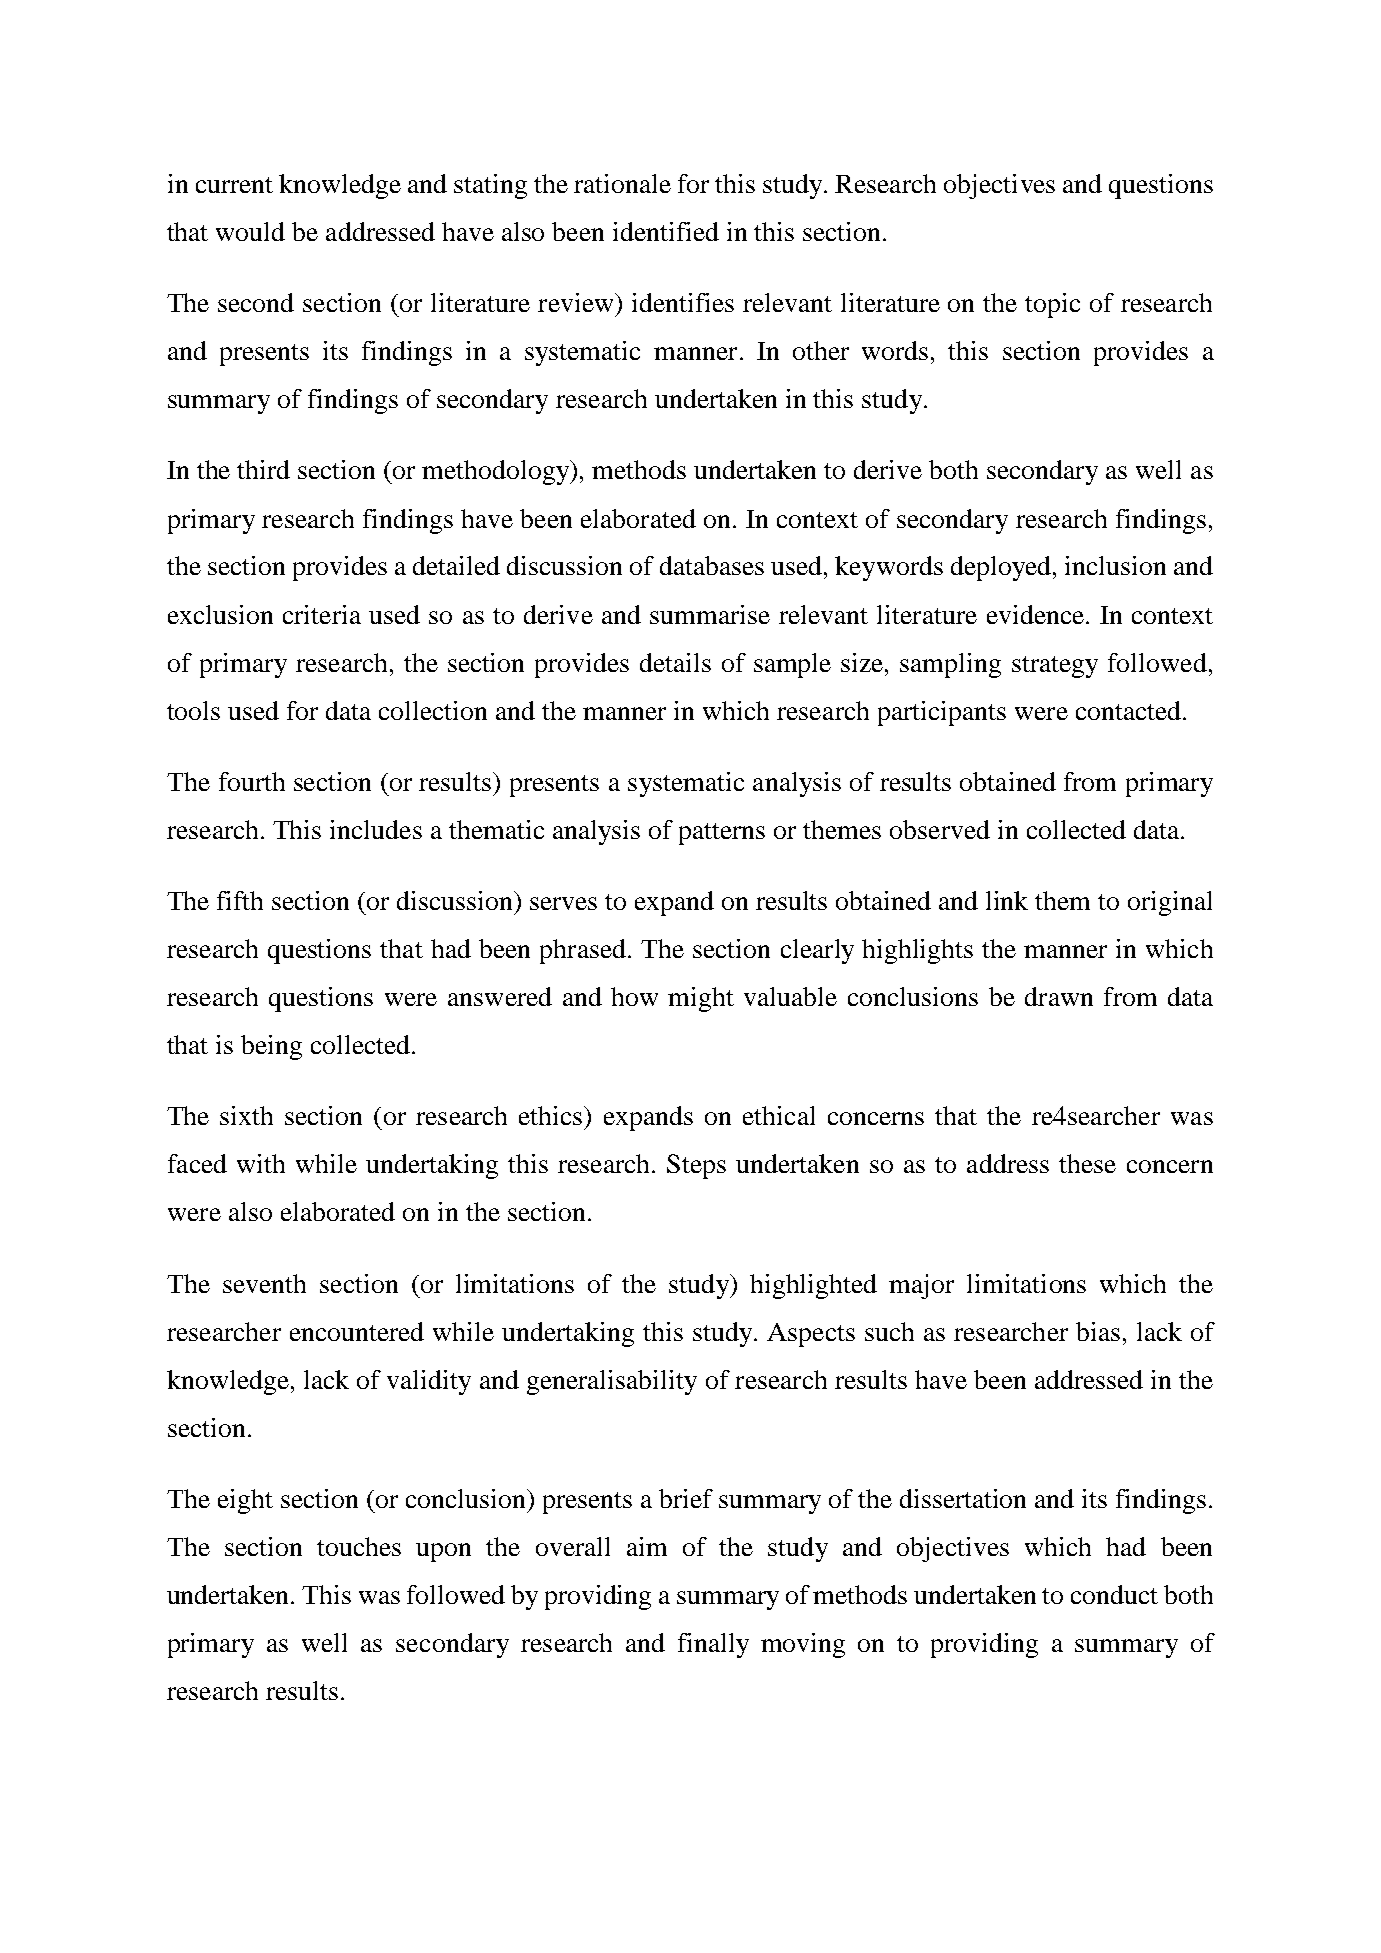  What do you see at coordinates (1007, 900) in the screenshot?
I see `link` at bounding box center [1007, 900].
